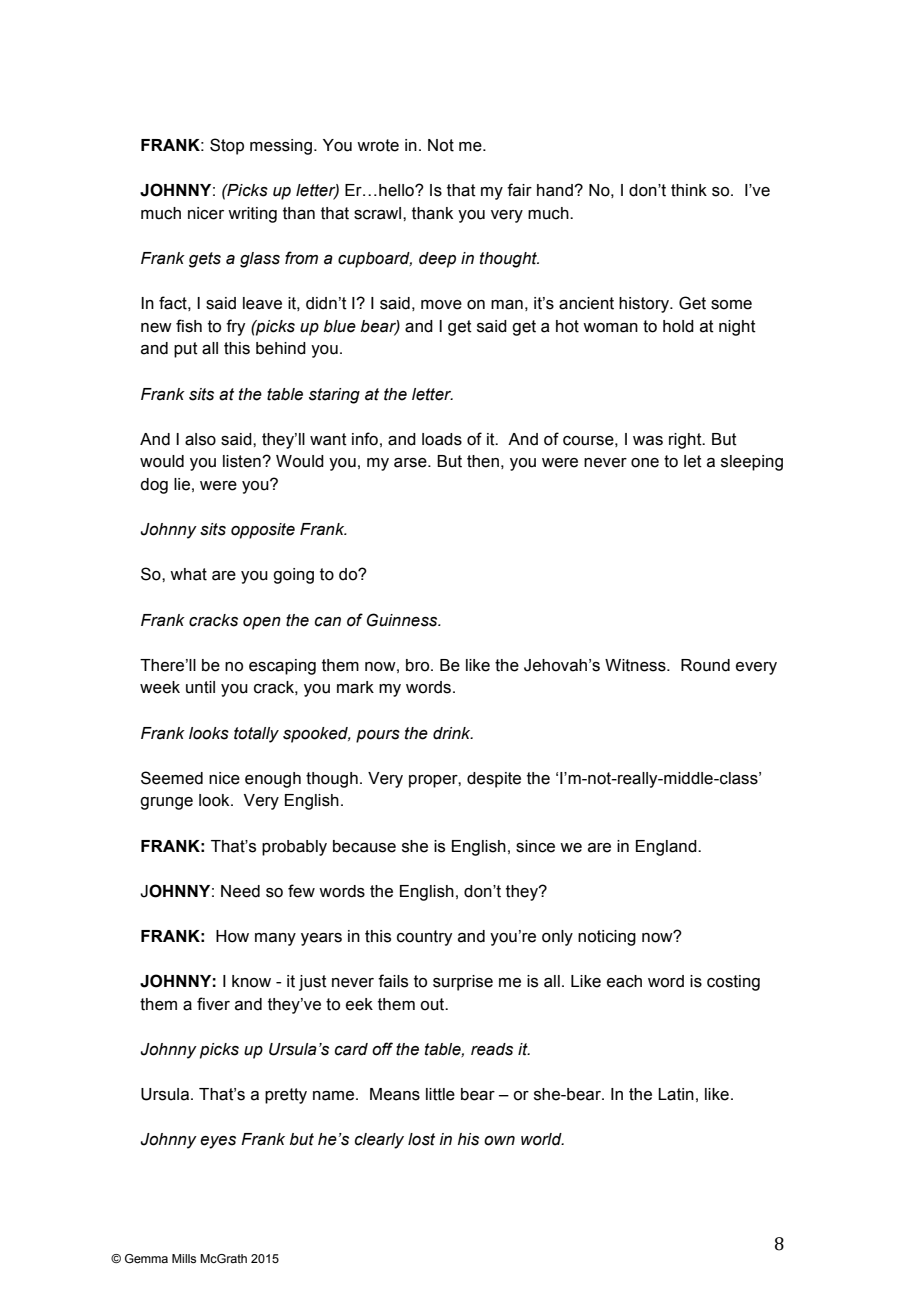  I want to click on England, so click(667, 848).
